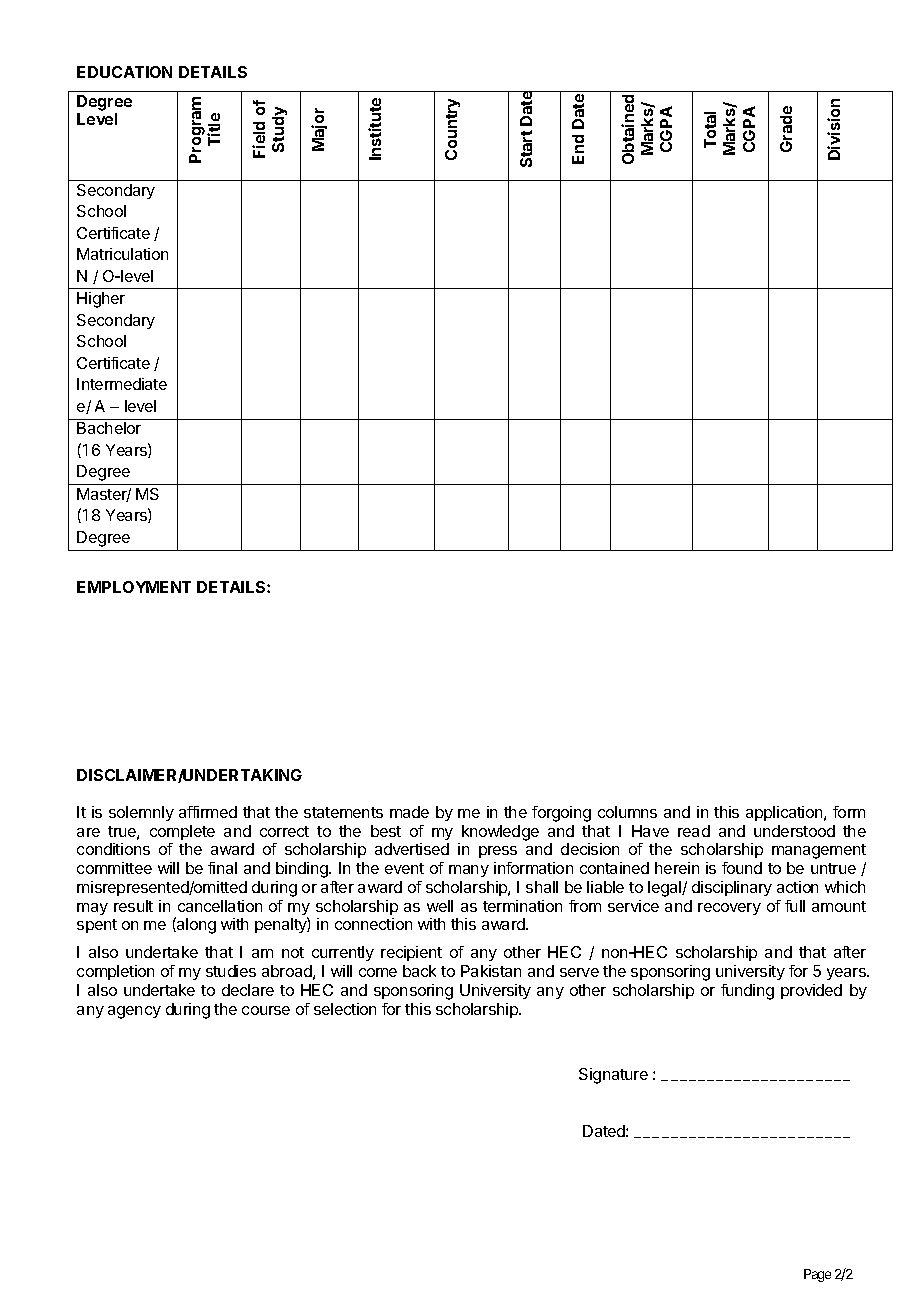  What do you see at coordinates (124, 72) in the document?
I see `EDUCATION` at bounding box center [124, 72].
